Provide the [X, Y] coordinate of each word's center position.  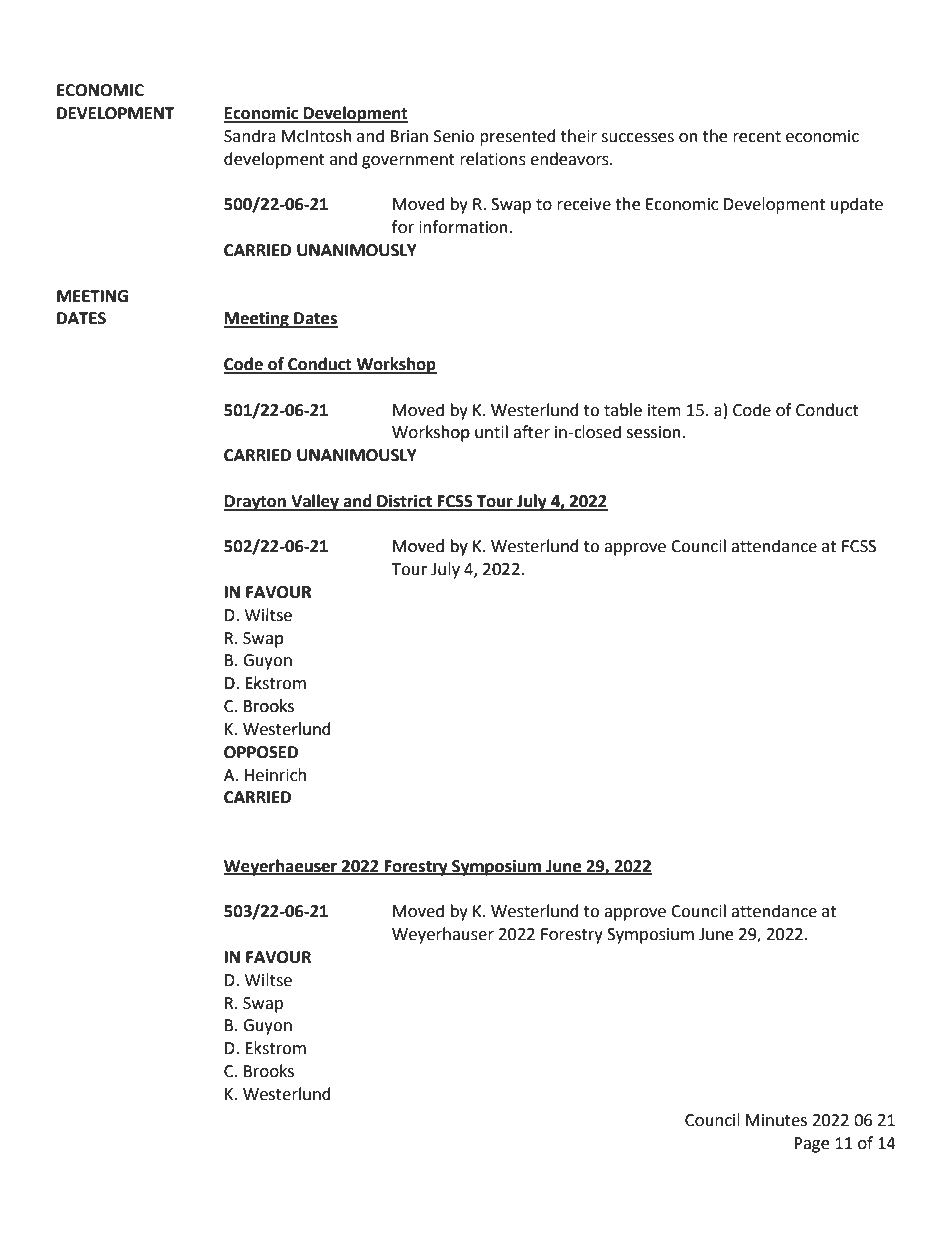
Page [811, 1145]
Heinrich [275, 775]
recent [757, 137]
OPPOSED [261, 752]
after [531, 432]
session [655, 432]
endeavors [570, 159]
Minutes [776, 1120]
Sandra [250, 136]
